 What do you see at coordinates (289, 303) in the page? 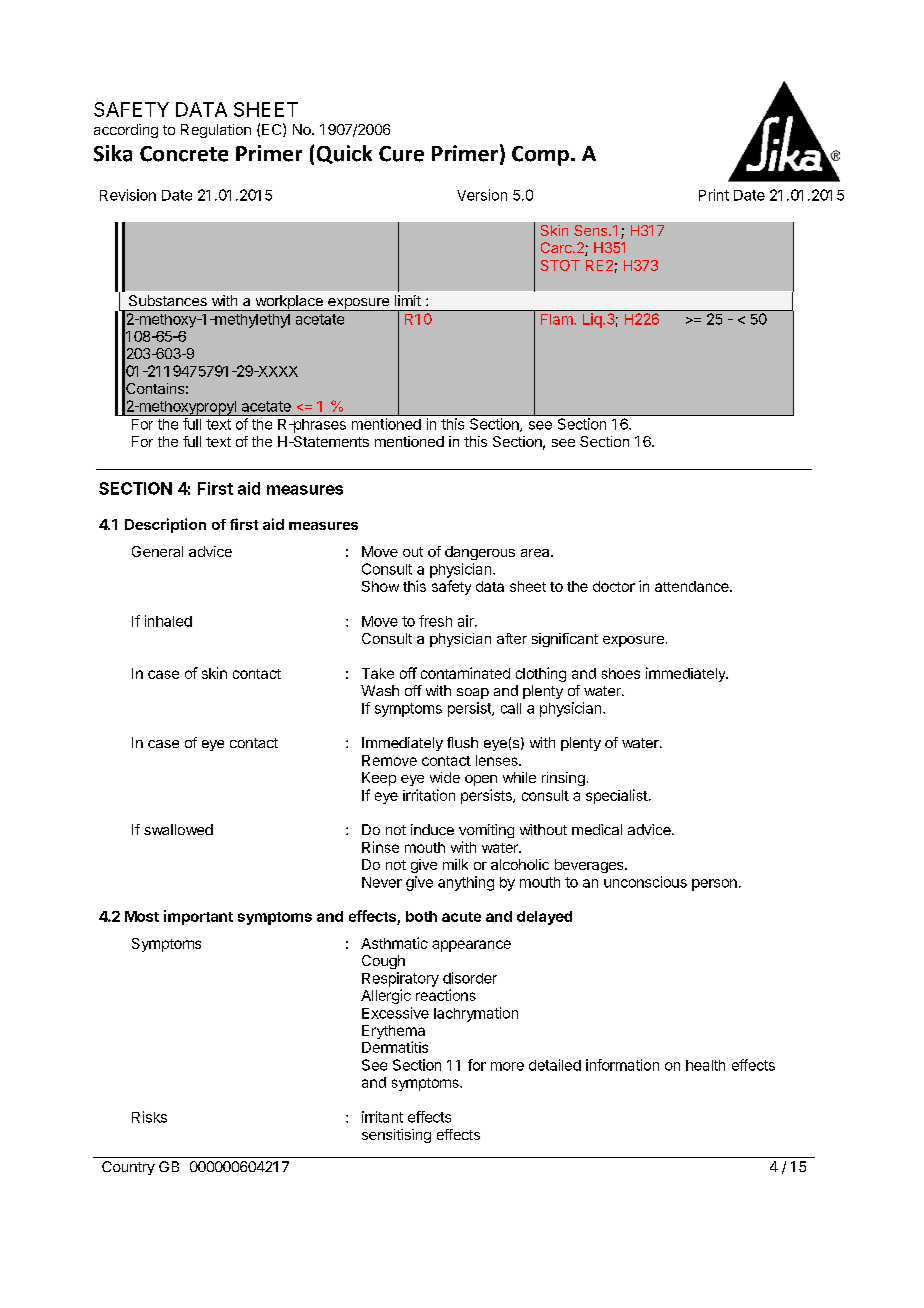
I see `workplace` at bounding box center [289, 303].
